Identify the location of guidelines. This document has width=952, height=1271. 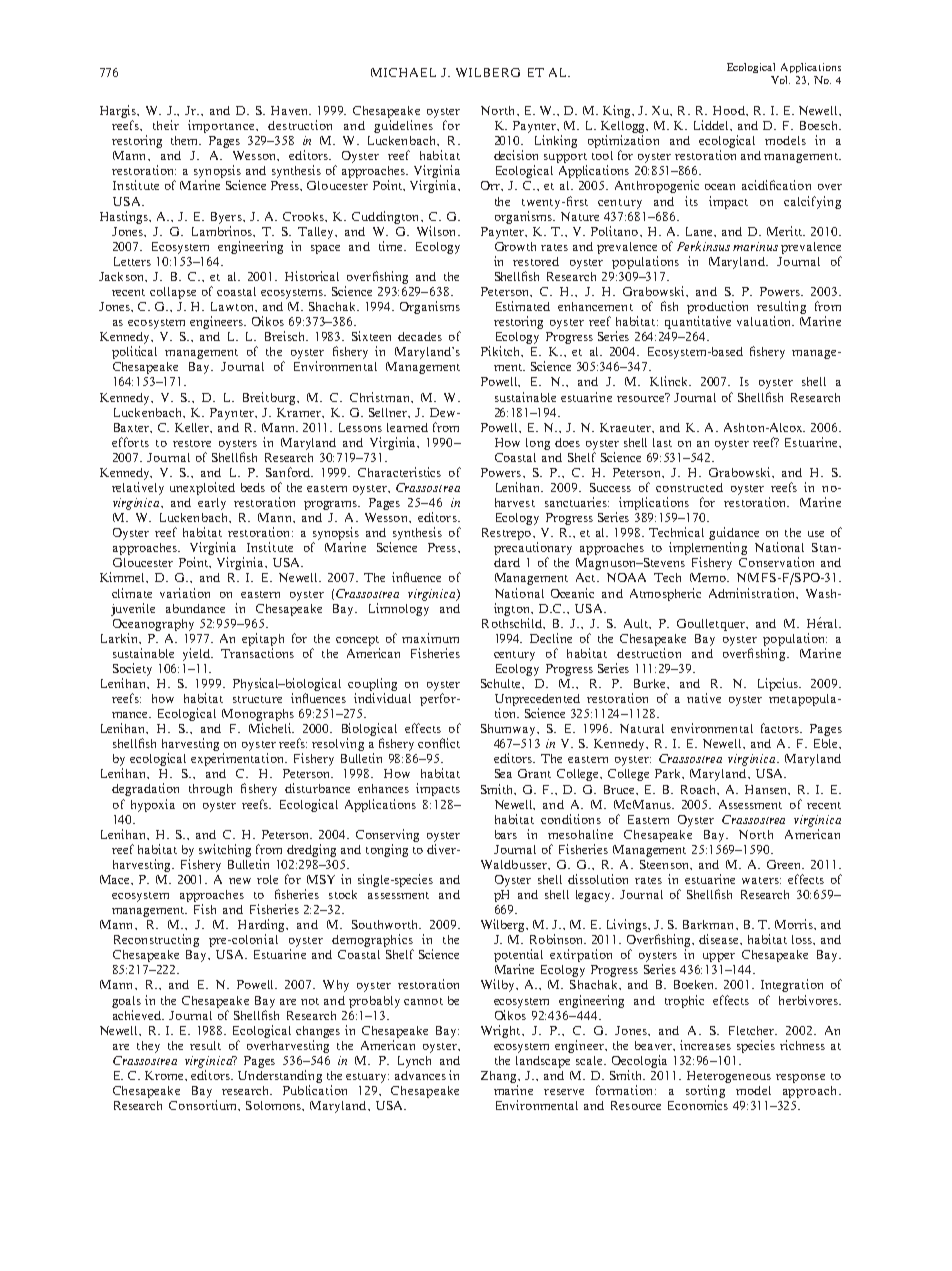
(403, 126).
